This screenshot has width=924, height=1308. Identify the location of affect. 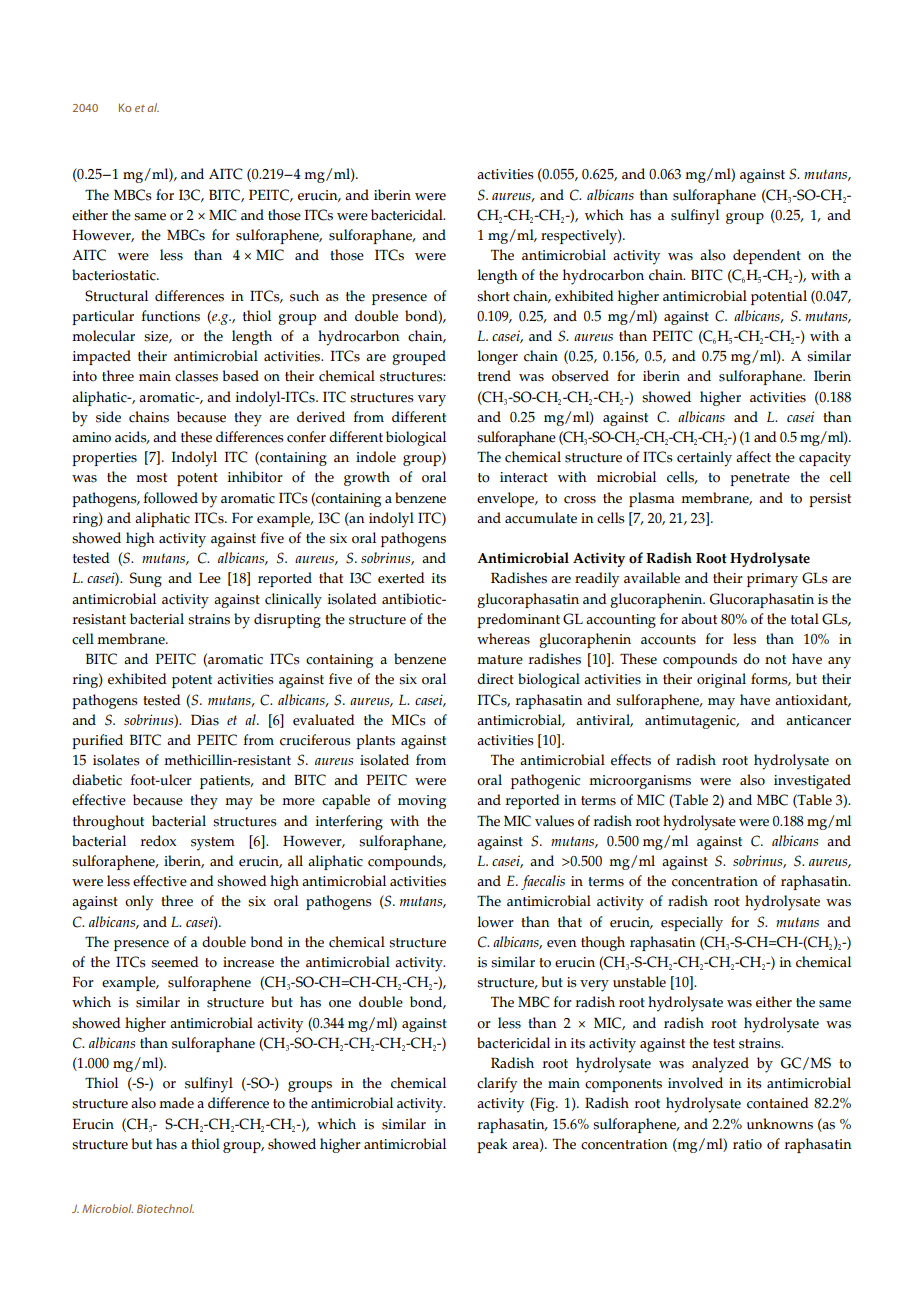
(753, 457).
